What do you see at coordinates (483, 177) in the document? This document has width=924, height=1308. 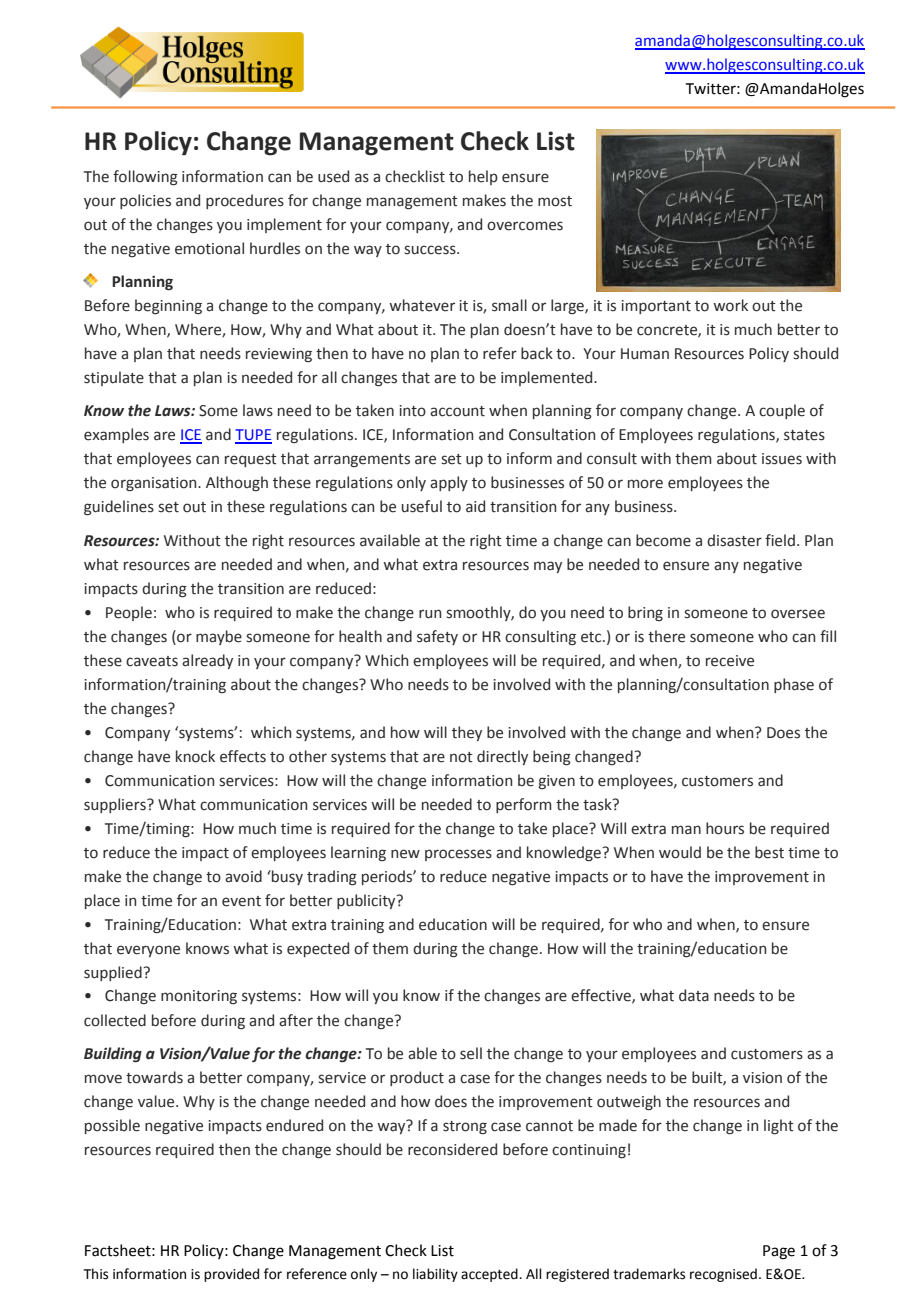 I see `help` at bounding box center [483, 177].
